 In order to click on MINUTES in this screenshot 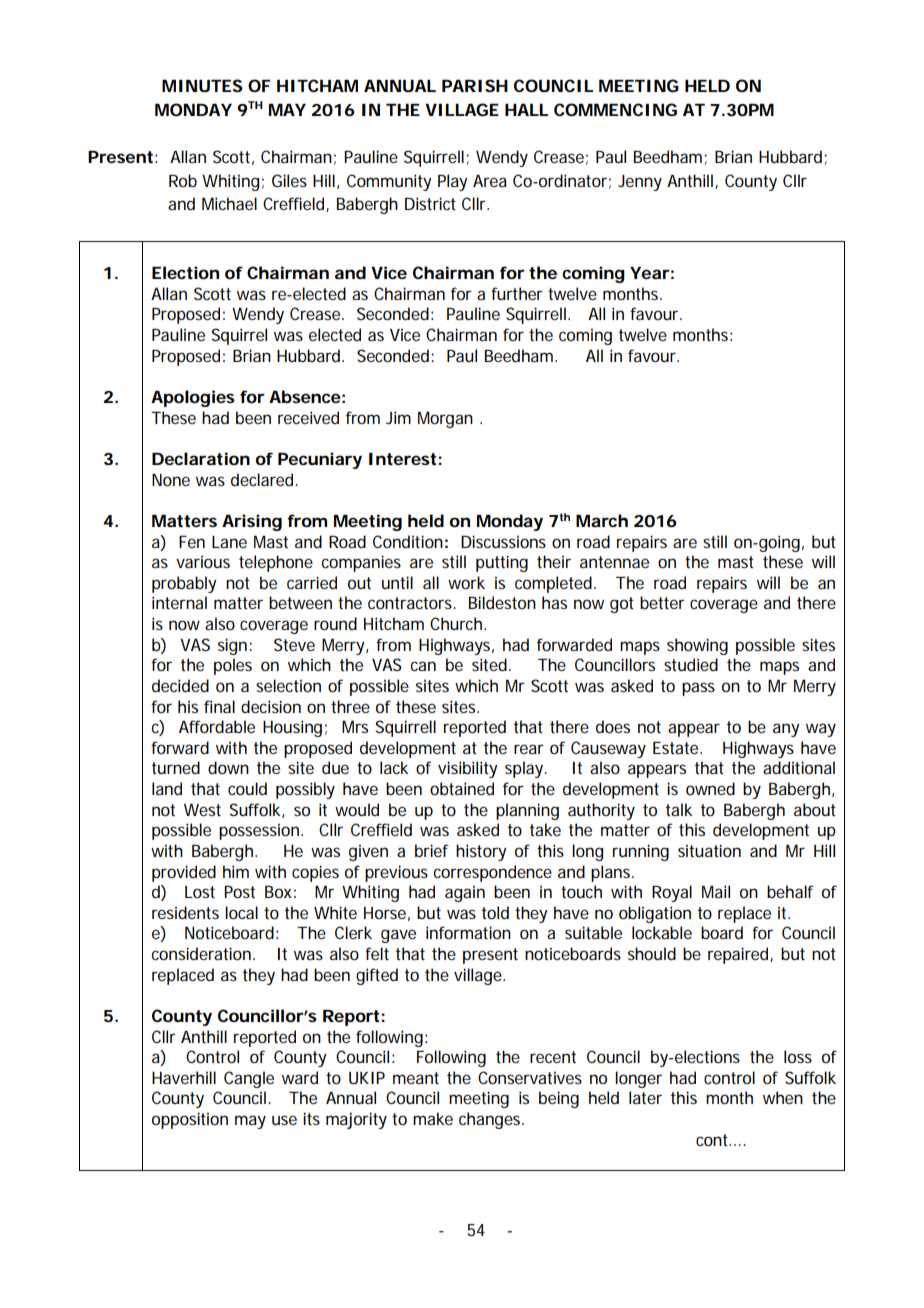, I will do `click(202, 85)`.
